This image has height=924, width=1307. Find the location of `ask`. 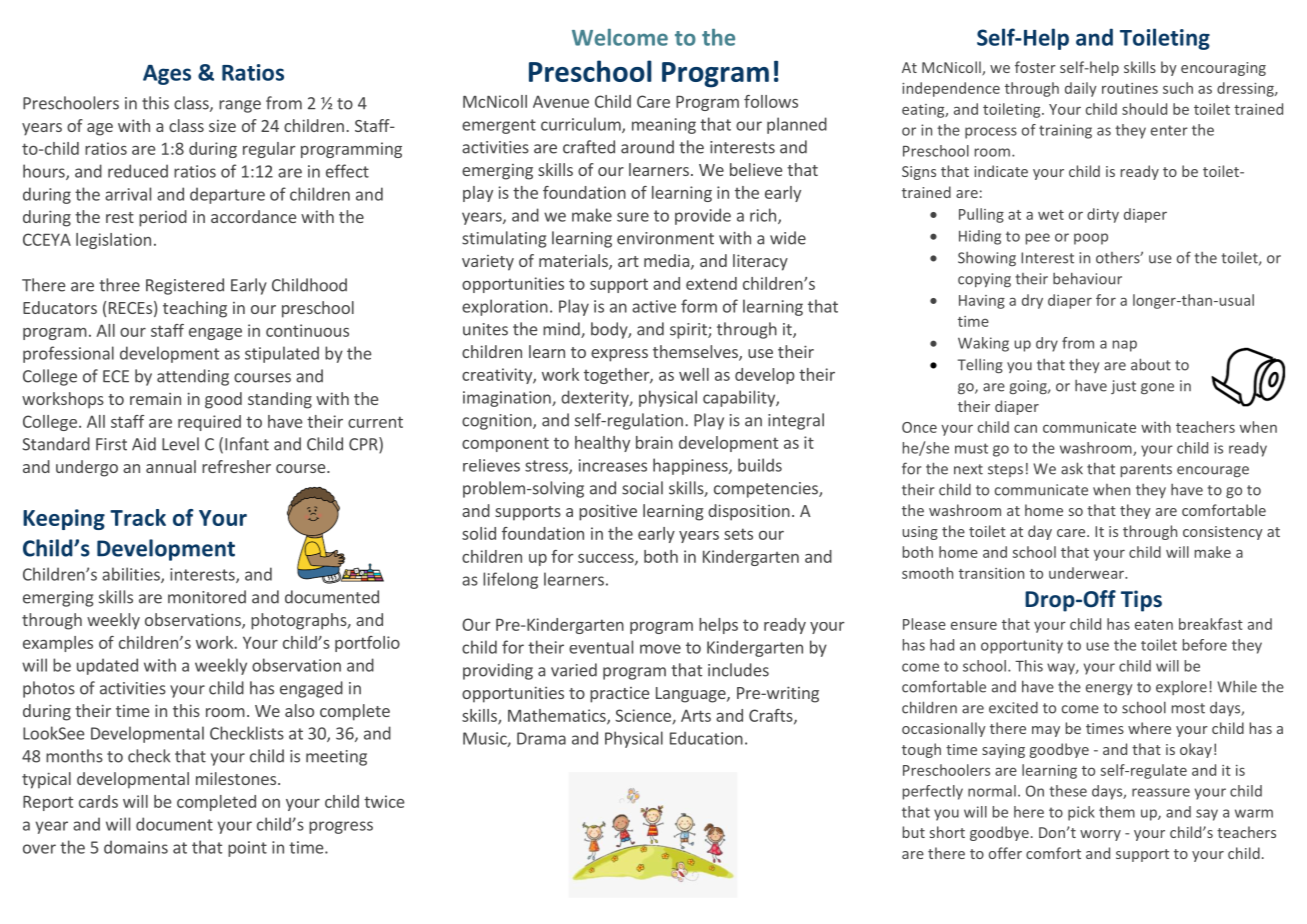

ask is located at coordinates (1072, 468).
